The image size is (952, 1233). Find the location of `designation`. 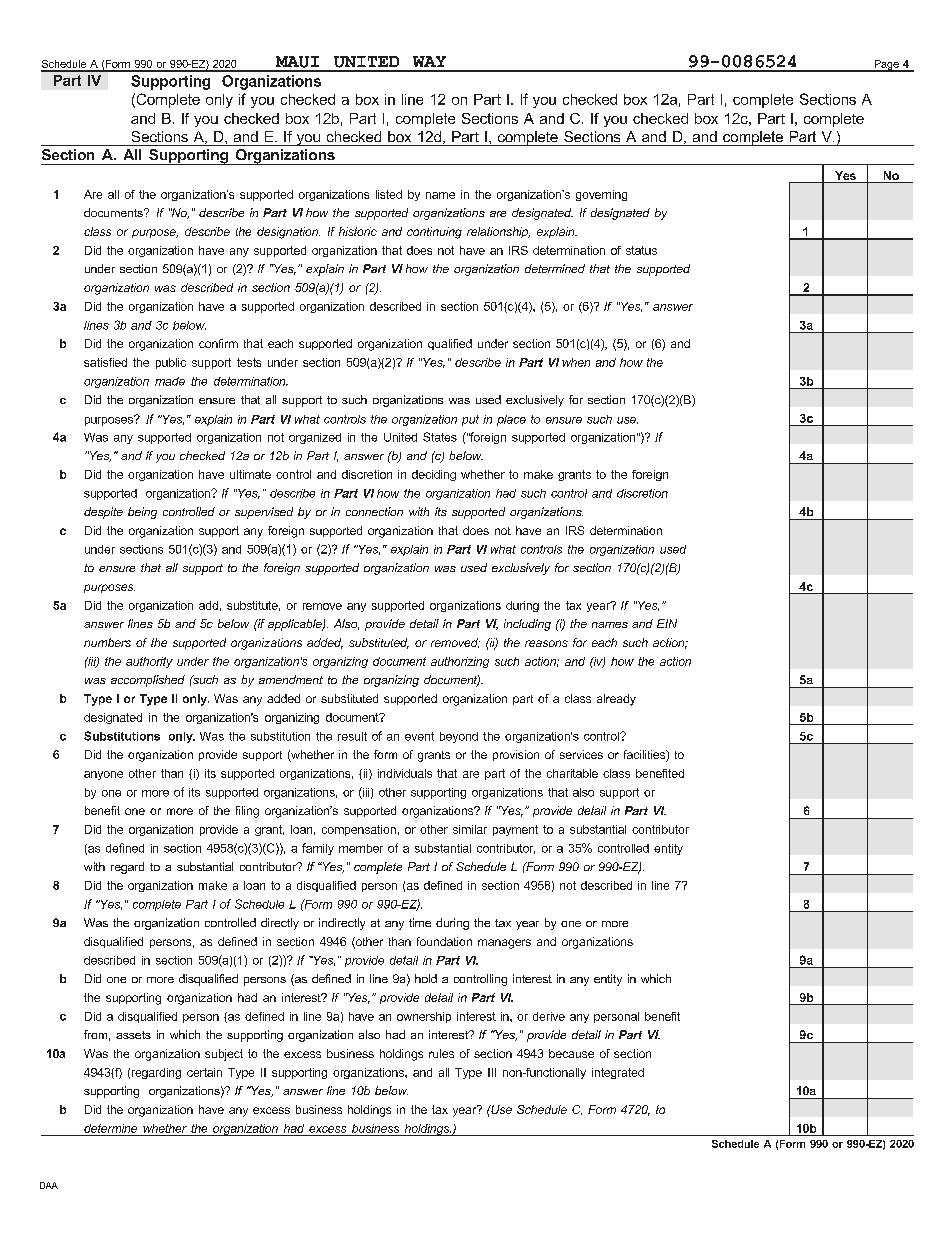

designation is located at coordinates (288, 233).
